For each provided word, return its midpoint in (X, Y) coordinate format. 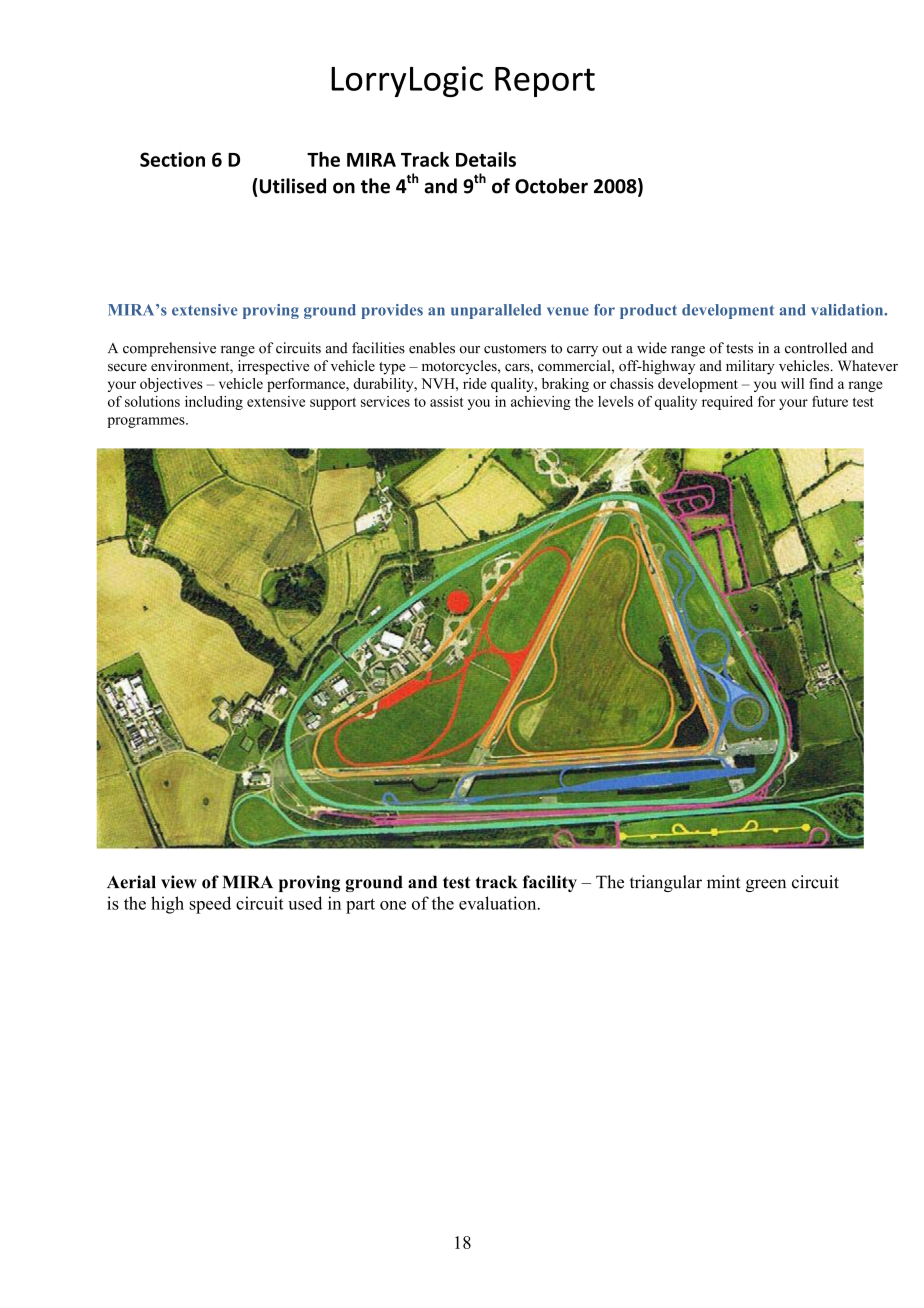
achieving (541, 403)
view (179, 882)
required (727, 403)
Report (545, 82)
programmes (147, 422)
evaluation (499, 903)
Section (172, 159)
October (551, 186)
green (766, 885)
